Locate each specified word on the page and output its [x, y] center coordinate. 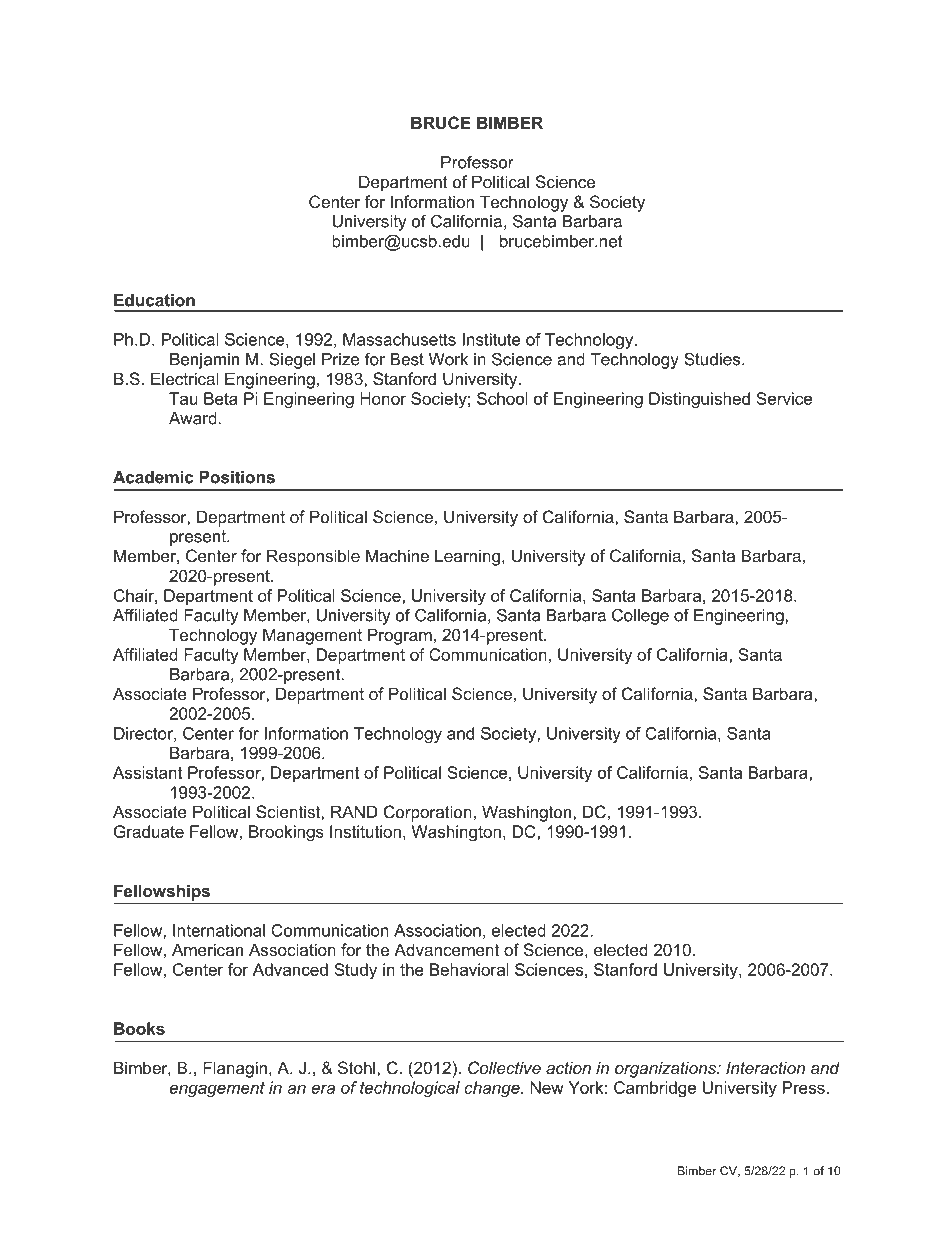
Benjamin [204, 361]
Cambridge [655, 1089]
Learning [467, 557]
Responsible [313, 557]
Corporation [428, 813]
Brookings [286, 833]
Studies [713, 359]
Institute [492, 339]
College [640, 616]
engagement [217, 1090]
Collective [504, 1067]
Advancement [446, 949]
